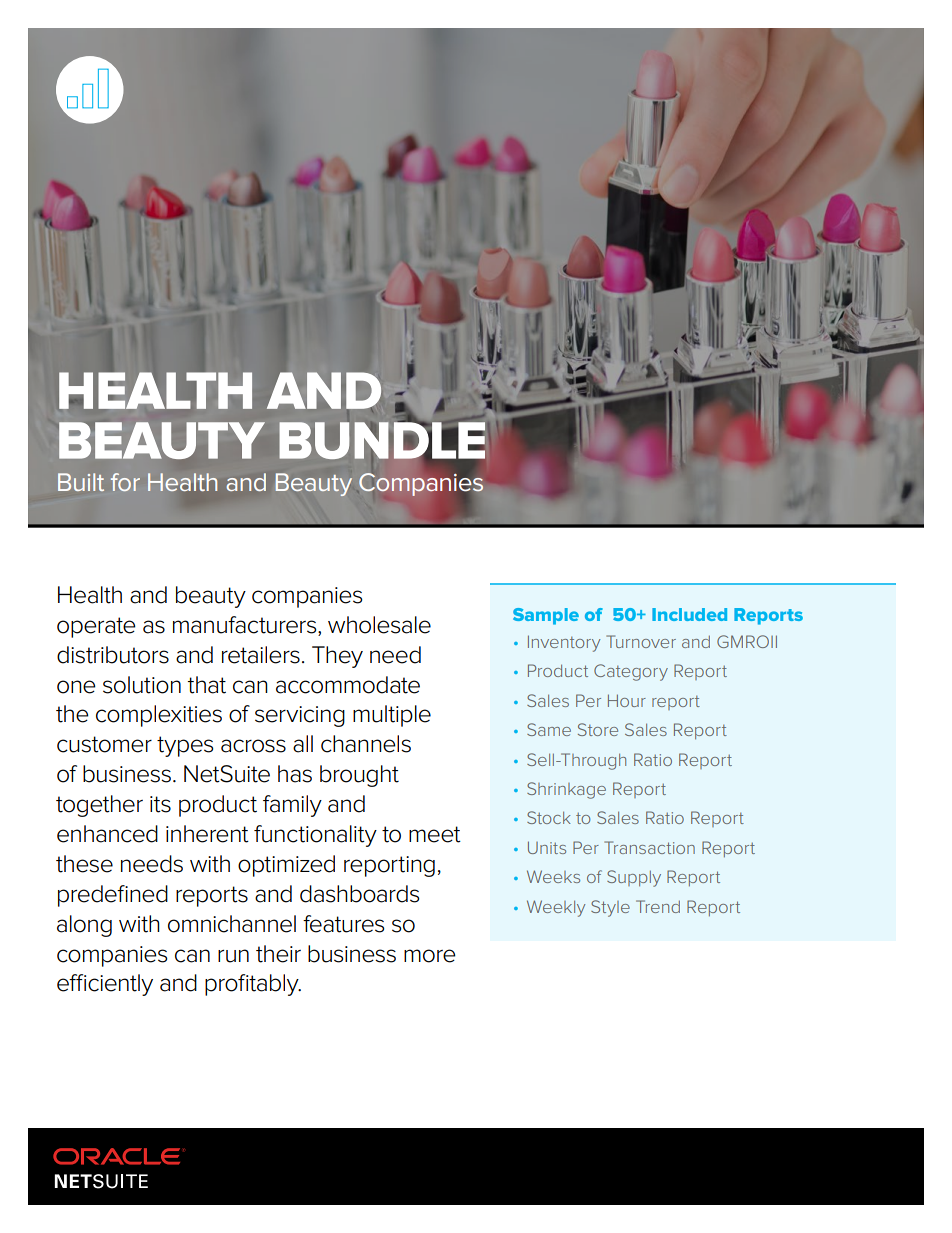 Image resolution: width=952 pixels, height=1233 pixels. What do you see at coordinates (392, 716) in the screenshot?
I see `multiple` at bounding box center [392, 716].
